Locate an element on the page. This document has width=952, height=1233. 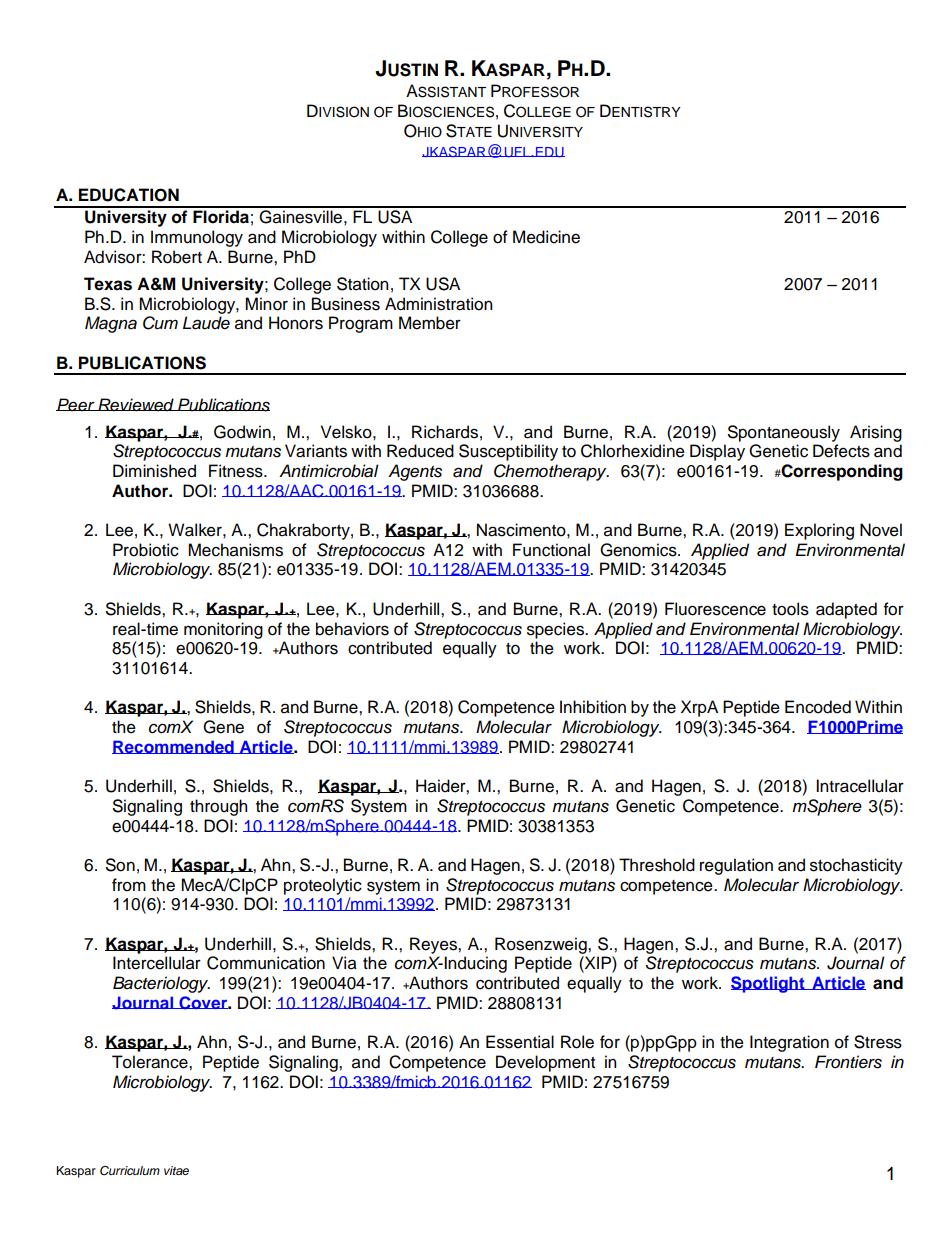
Probiotic is located at coordinates (146, 550).
